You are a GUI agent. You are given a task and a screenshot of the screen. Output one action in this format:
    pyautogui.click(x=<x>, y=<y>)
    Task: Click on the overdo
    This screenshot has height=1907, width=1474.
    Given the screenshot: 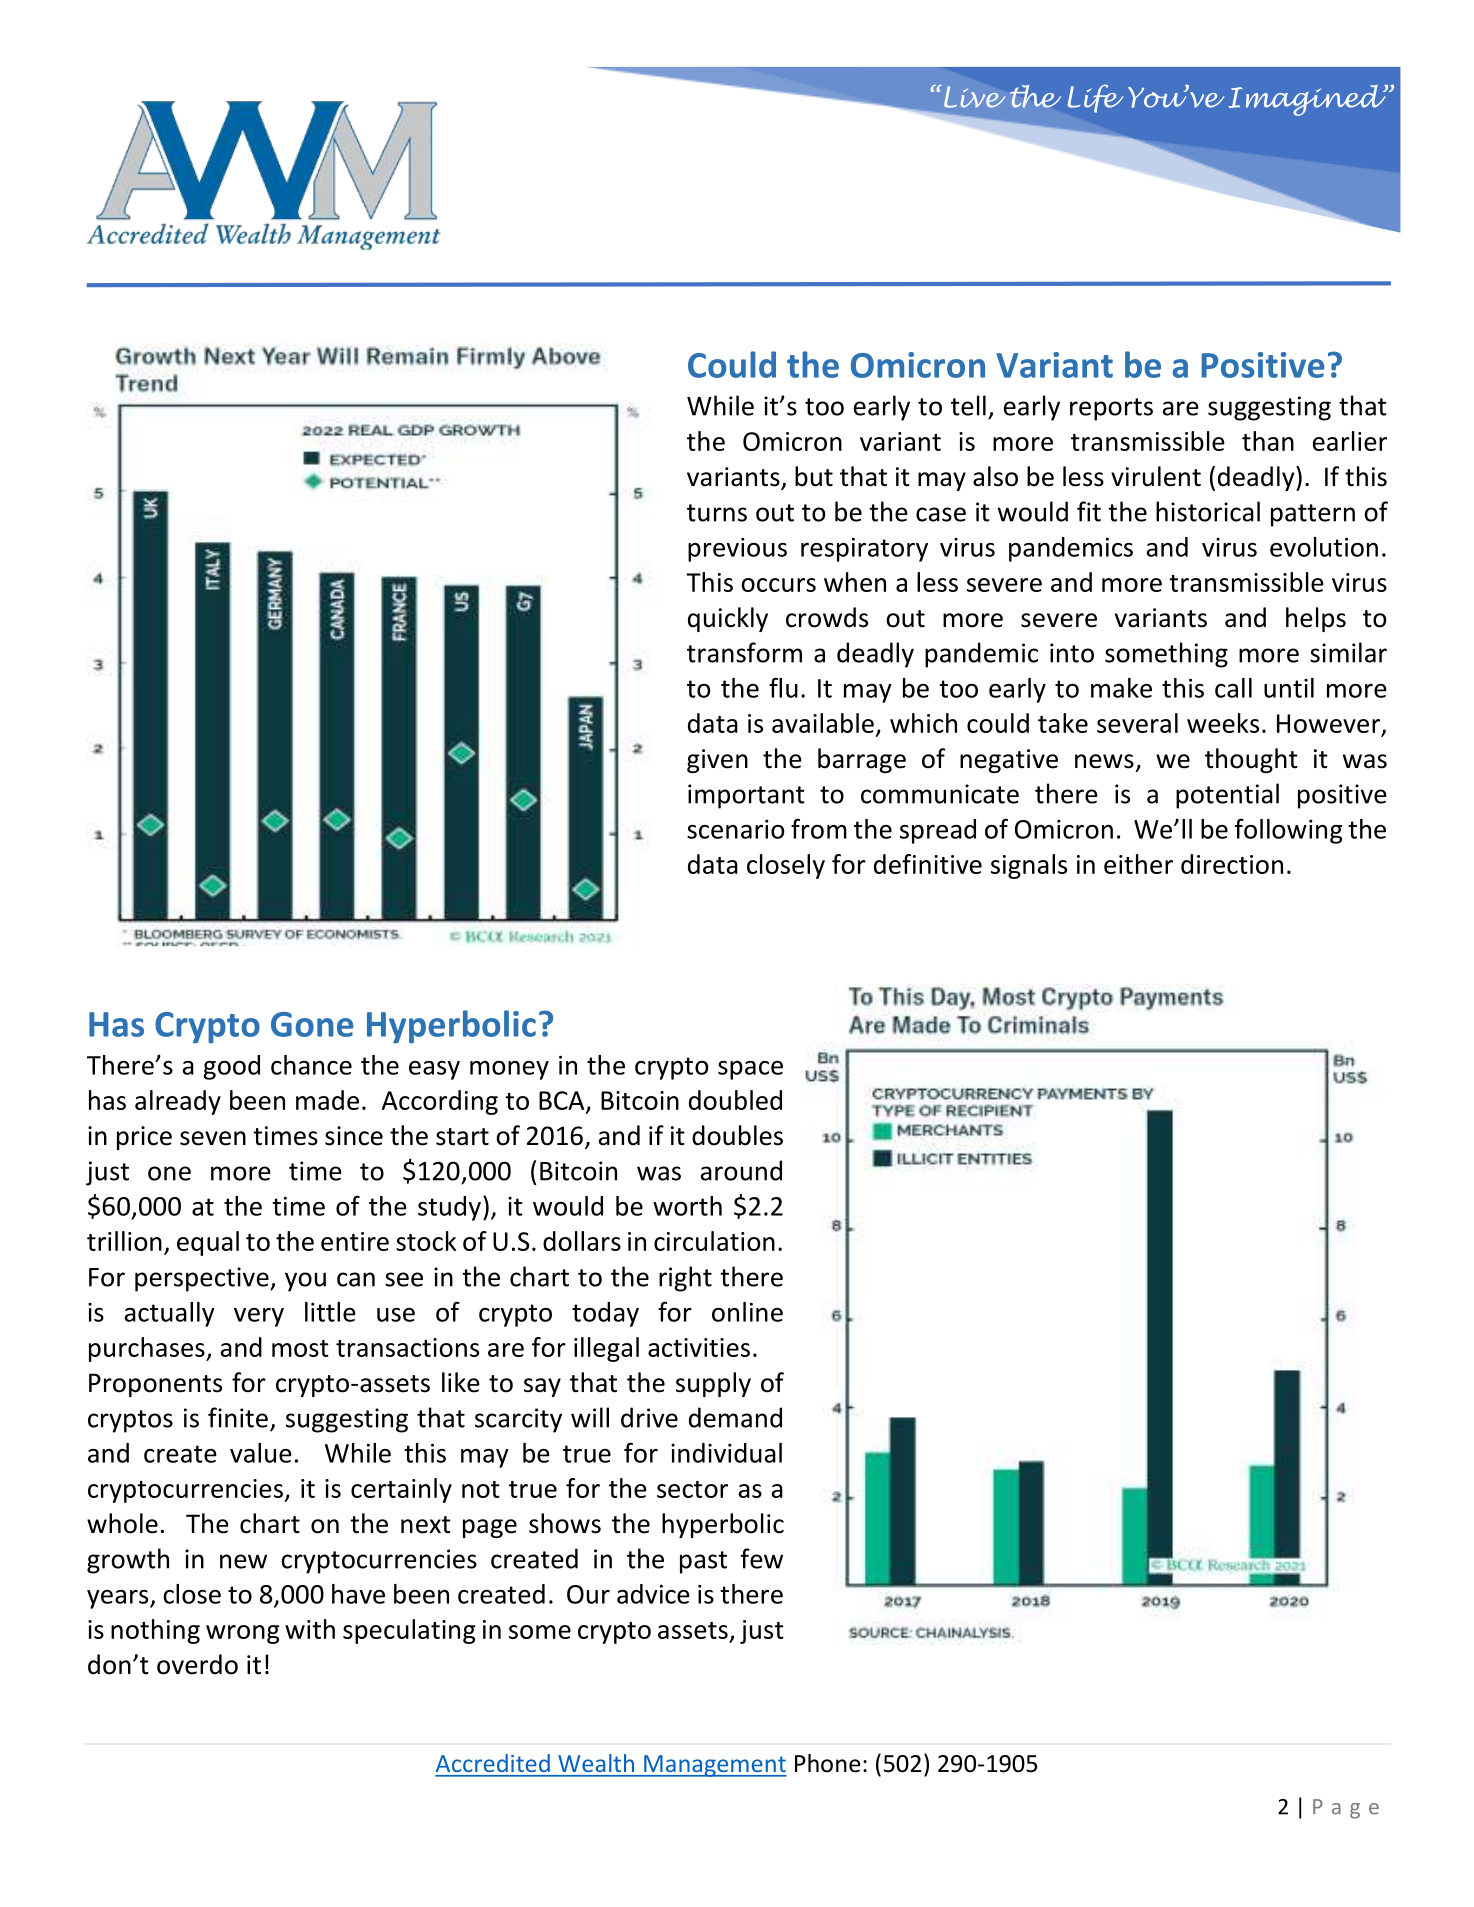 What is the action you would take?
    pyautogui.click(x=197, y=1664)
